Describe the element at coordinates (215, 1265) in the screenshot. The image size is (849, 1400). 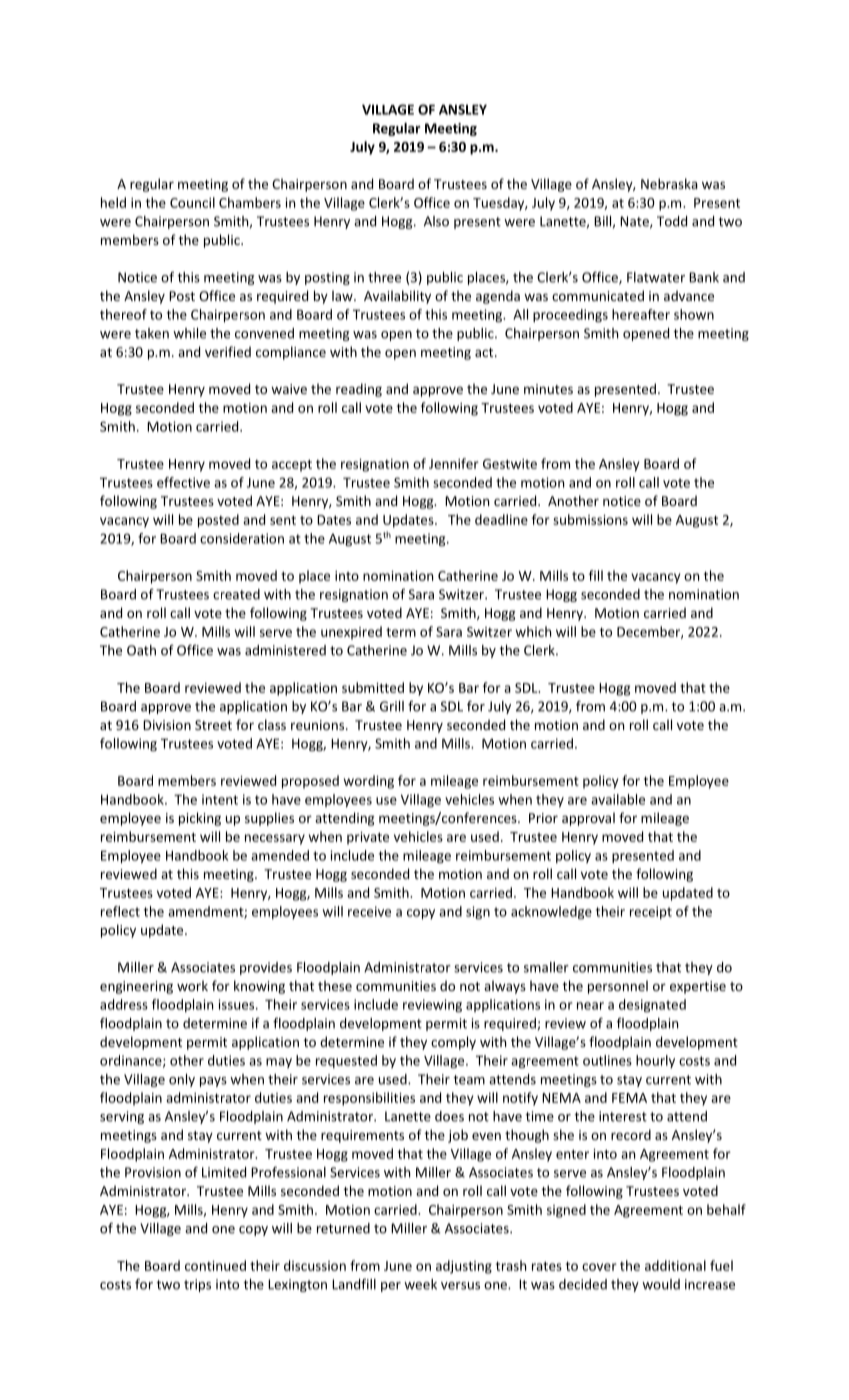
I see `continued` at that location.
